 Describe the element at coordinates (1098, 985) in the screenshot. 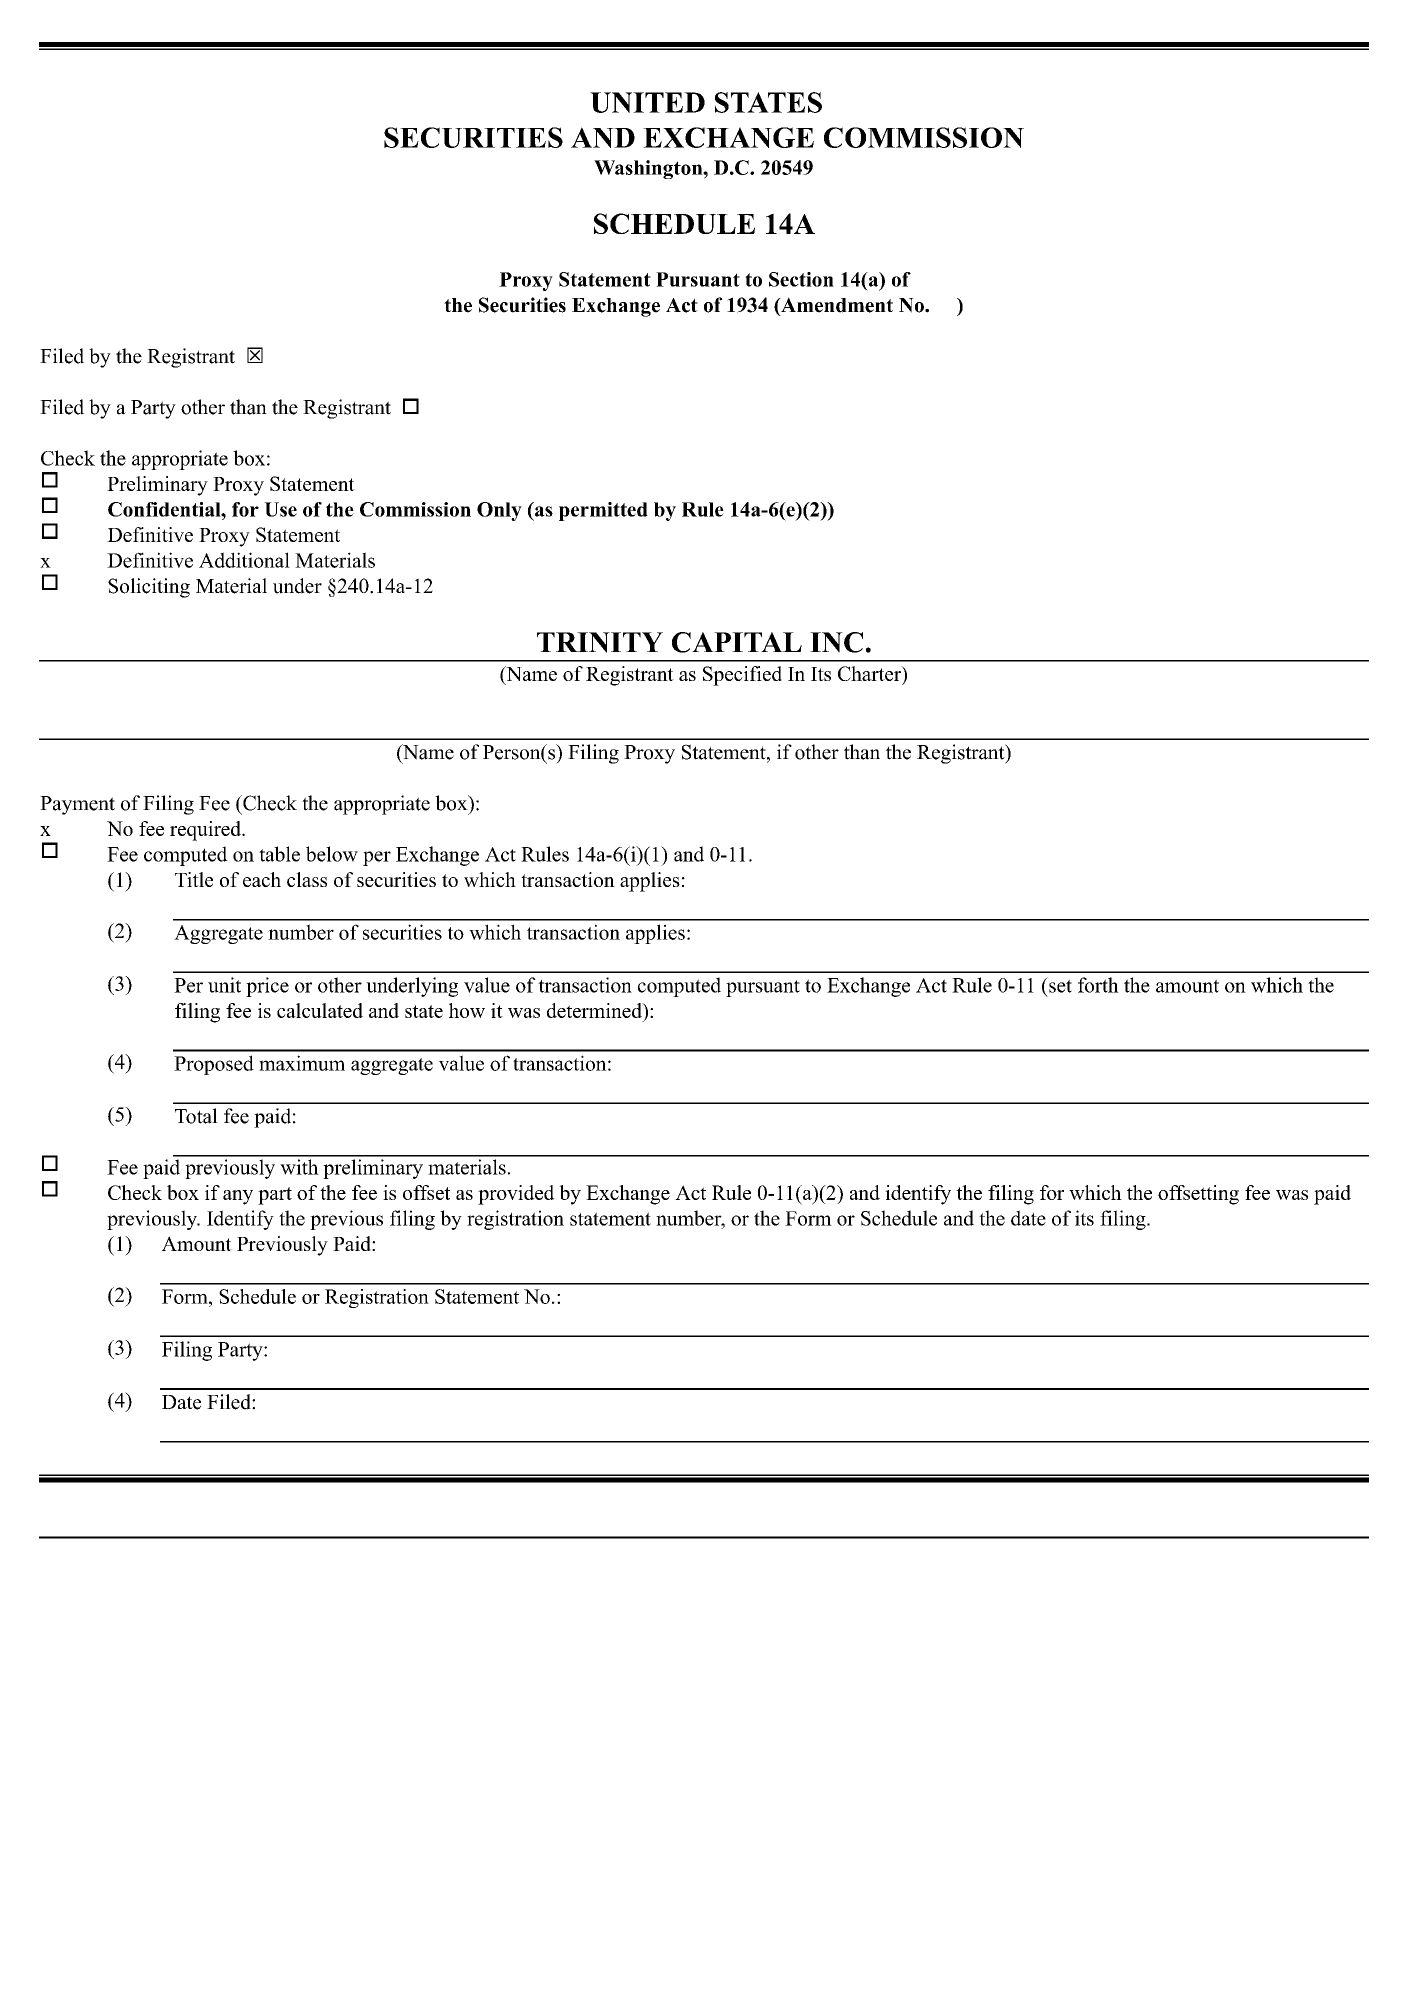

I see `forth` at that location.
